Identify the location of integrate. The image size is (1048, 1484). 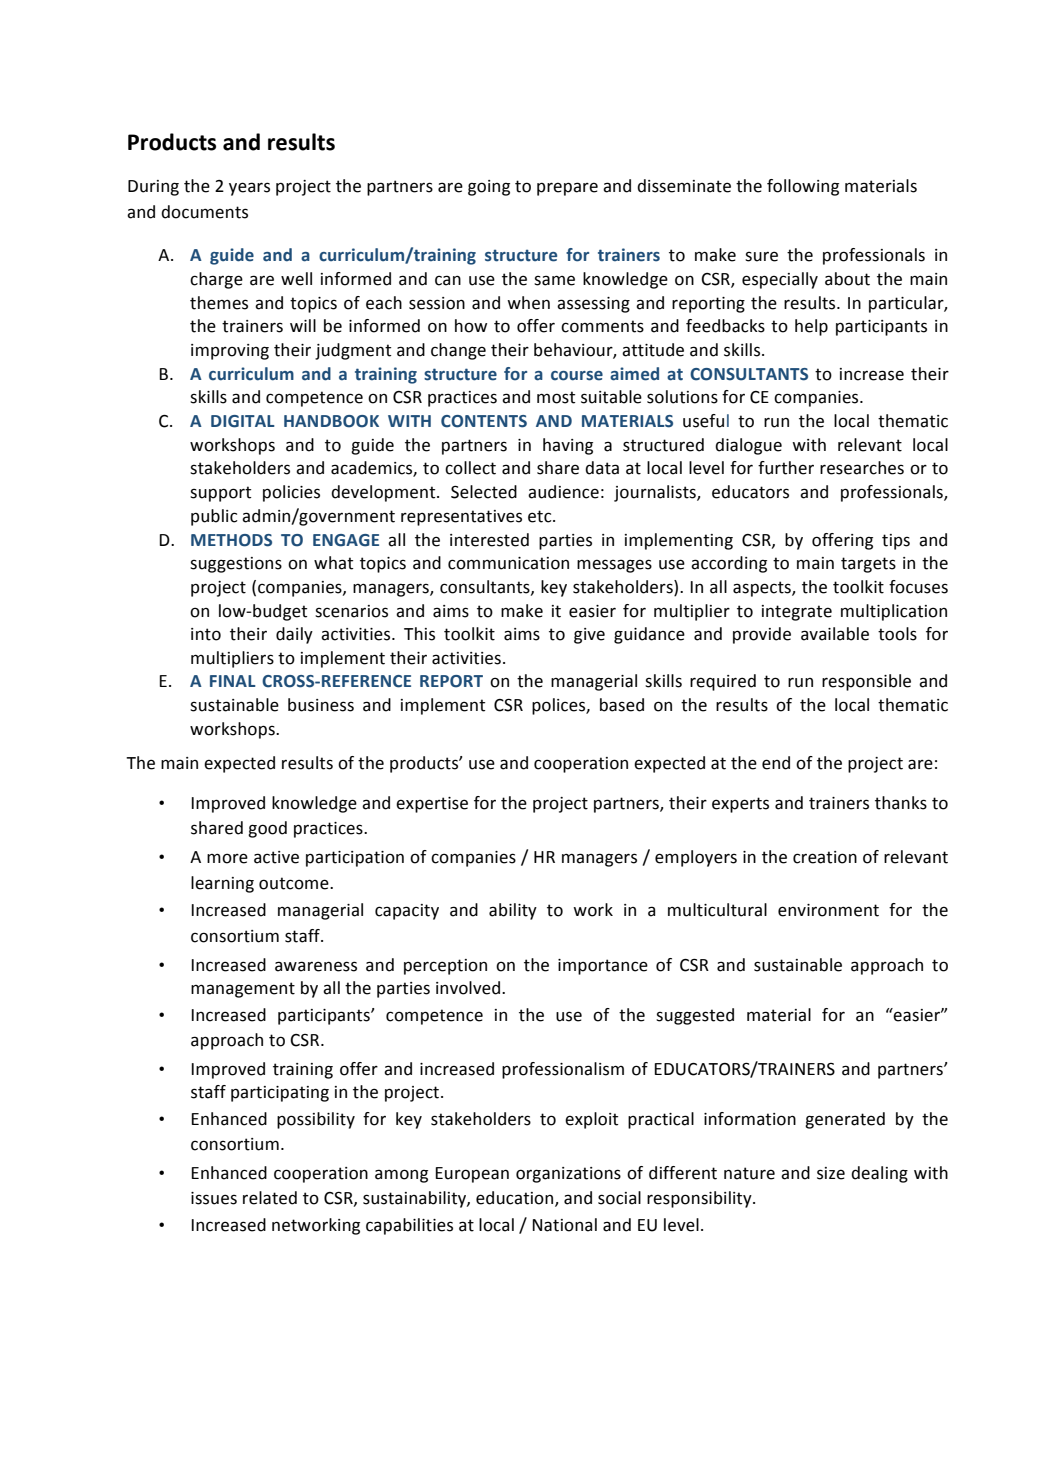
(797, 613).
